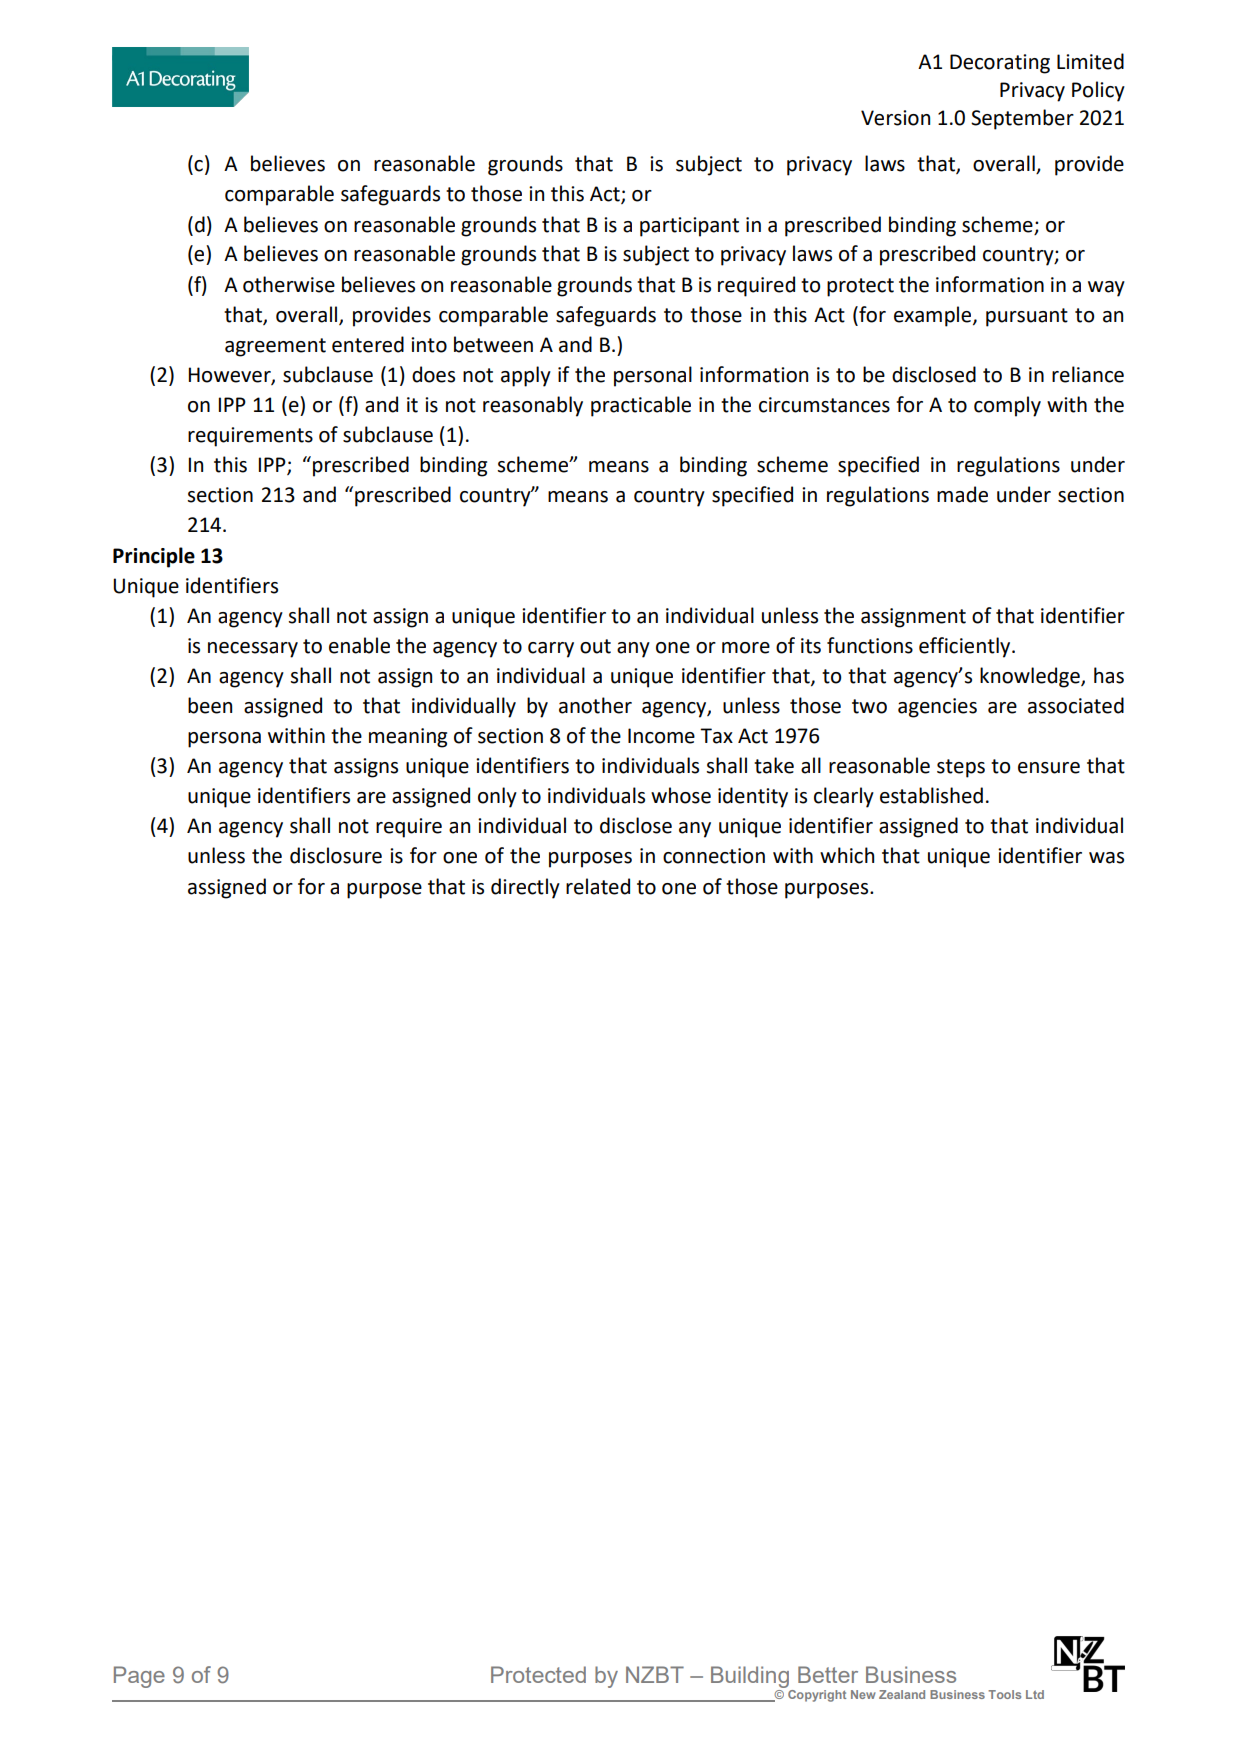 The width and height of the page is (1237, 1749). Describe the element at coordinates (336, 855) in the page. I see `disclosure` at that location.
